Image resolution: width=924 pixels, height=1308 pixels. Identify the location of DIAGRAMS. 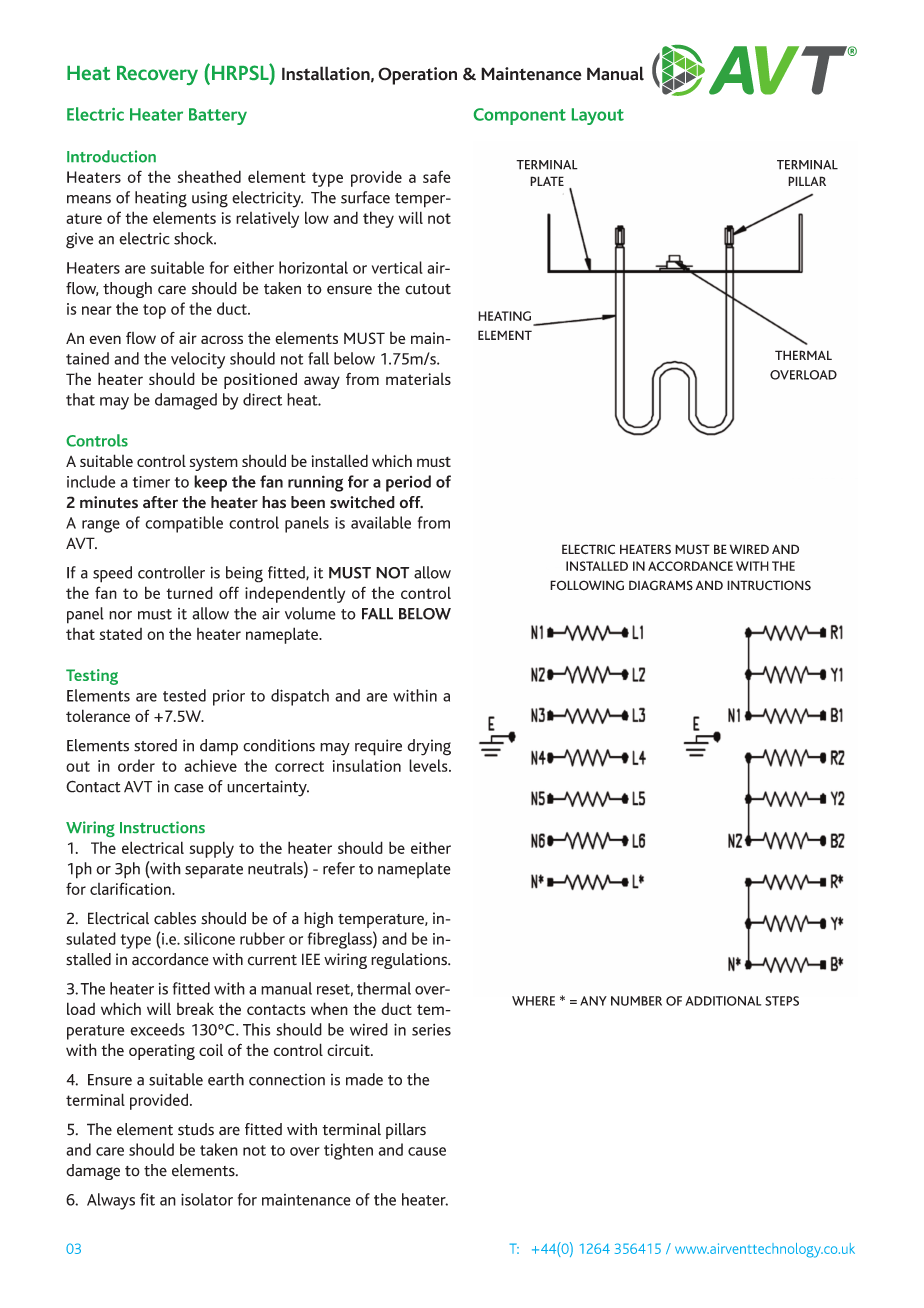
(661, 585).
